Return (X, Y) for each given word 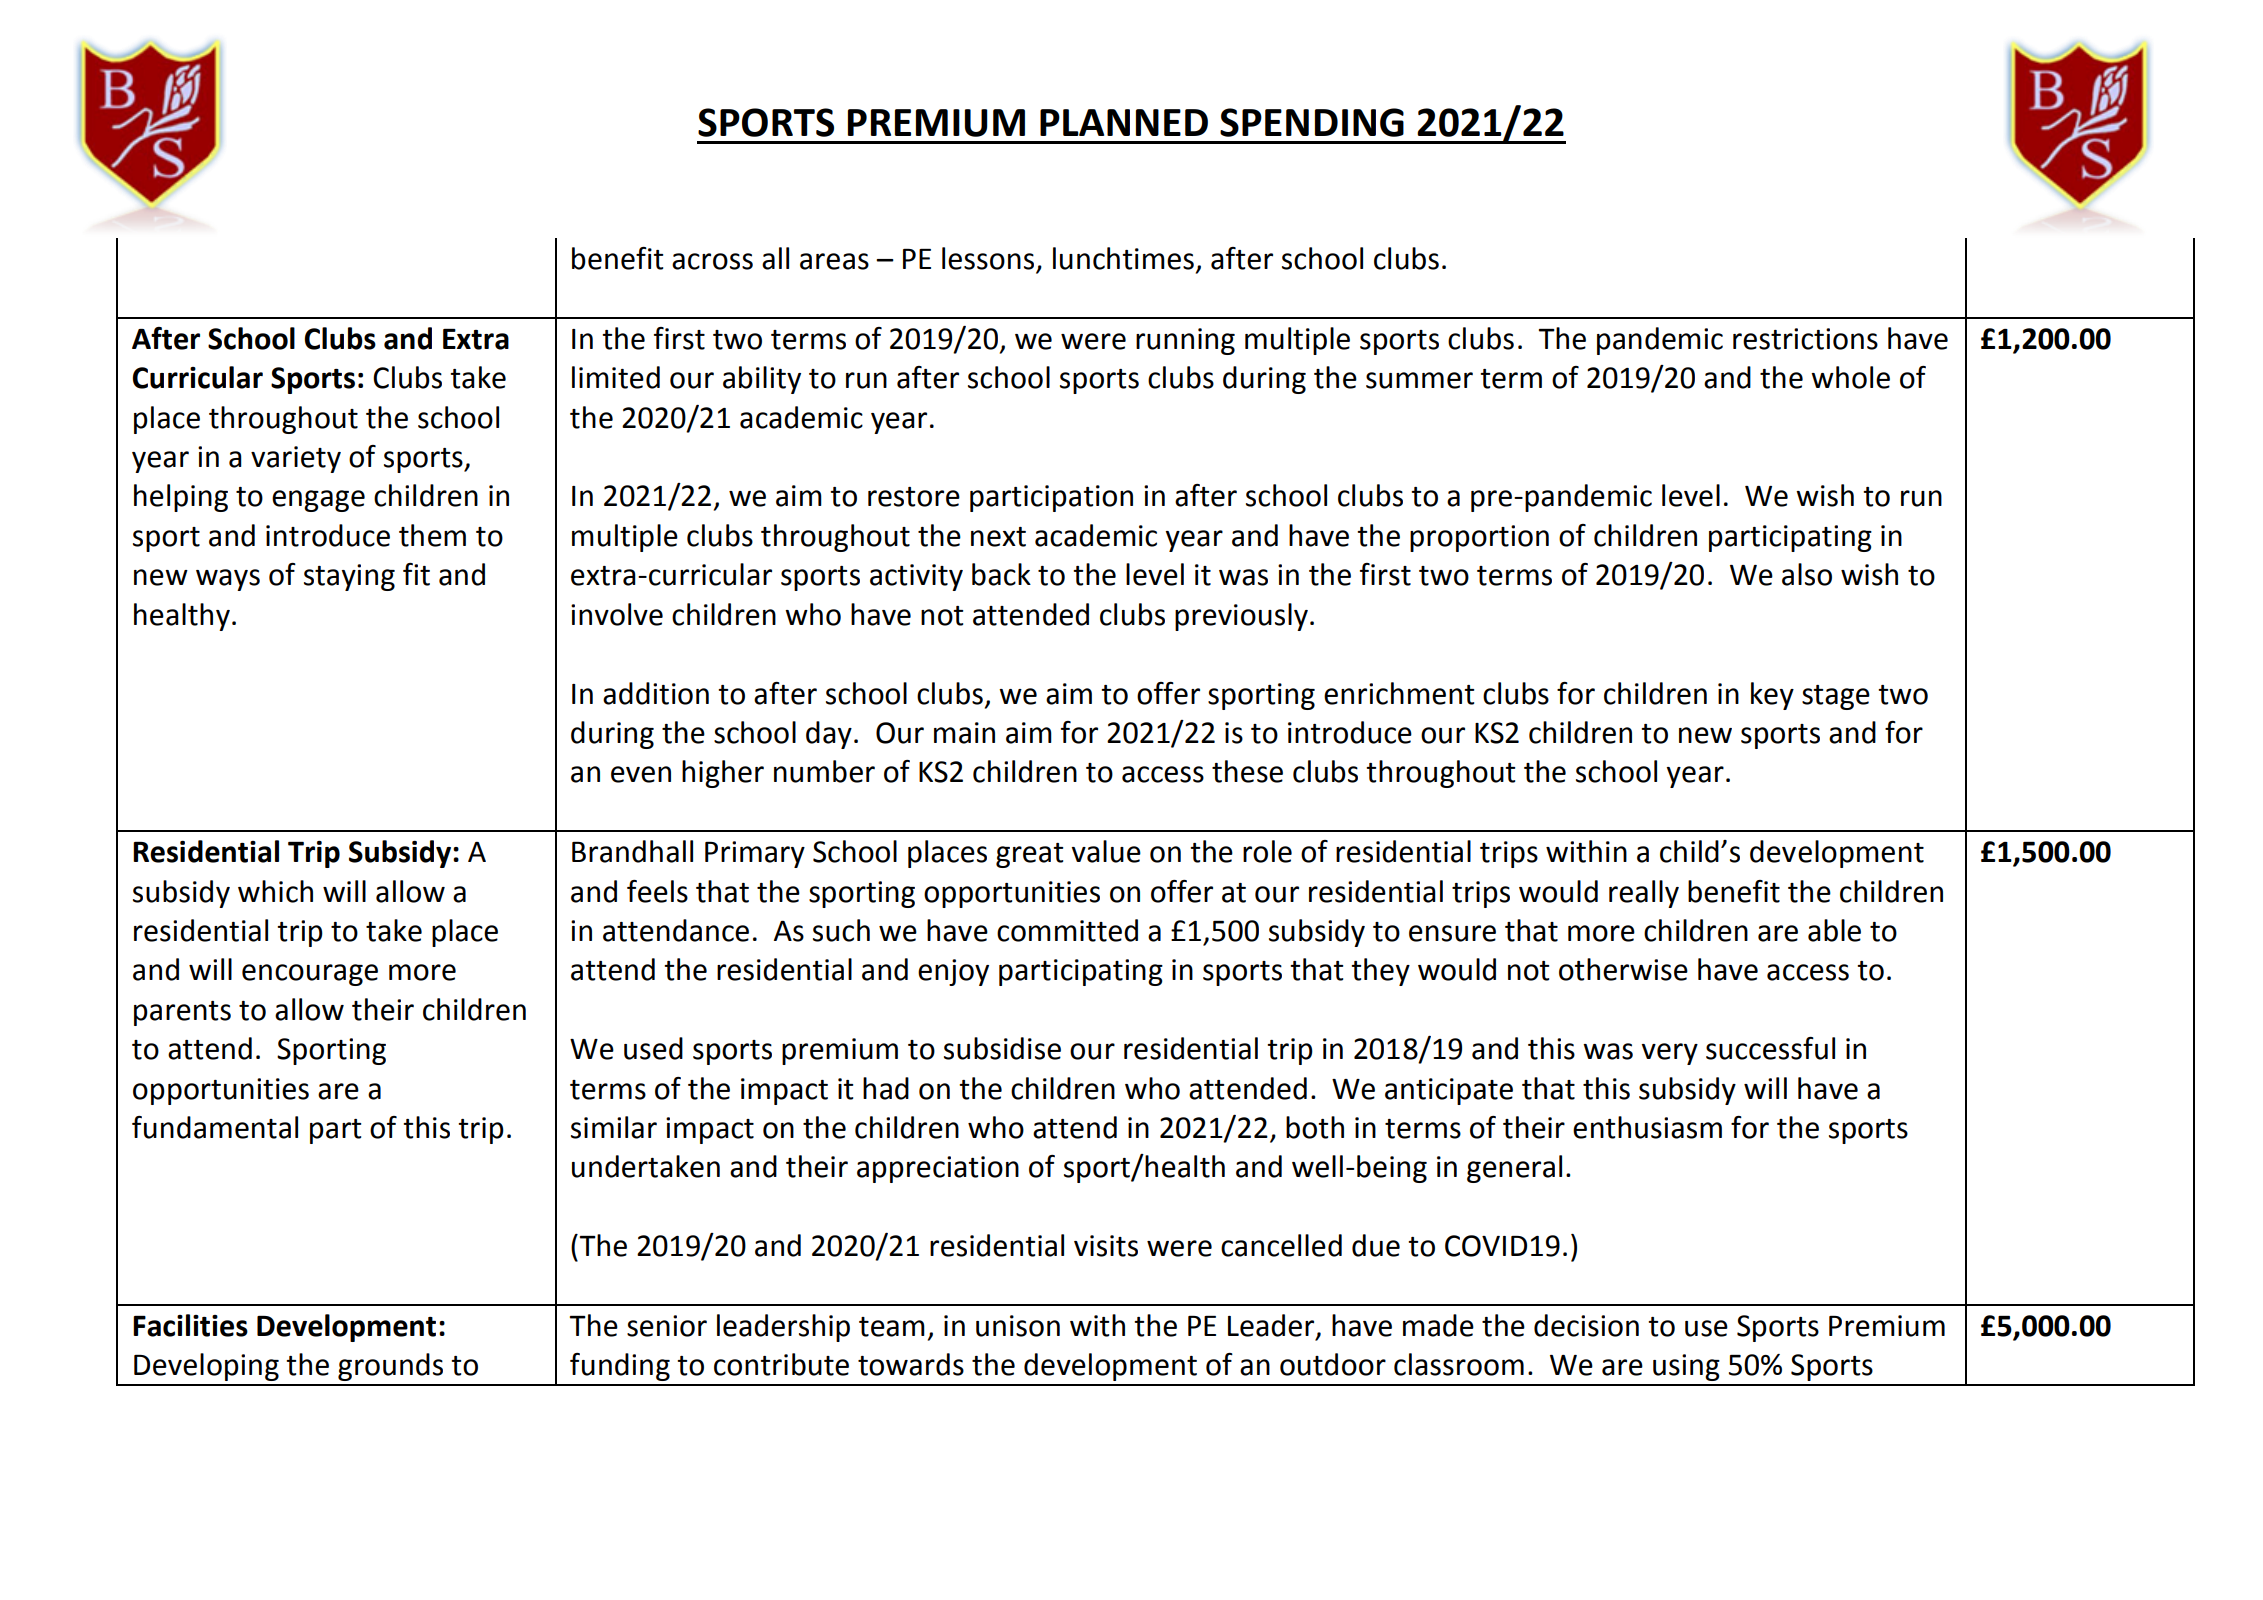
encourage (310, 975)
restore (914, 497)
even (641, 774)
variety (296, 459)
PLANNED (1124, 122)
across (712, 261)
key (1772, 696)
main (964, 733)
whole (1850, 377)
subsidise (1002, 1048)
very (1670, 1054)
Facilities (190, 1325)
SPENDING (1312, 122)
